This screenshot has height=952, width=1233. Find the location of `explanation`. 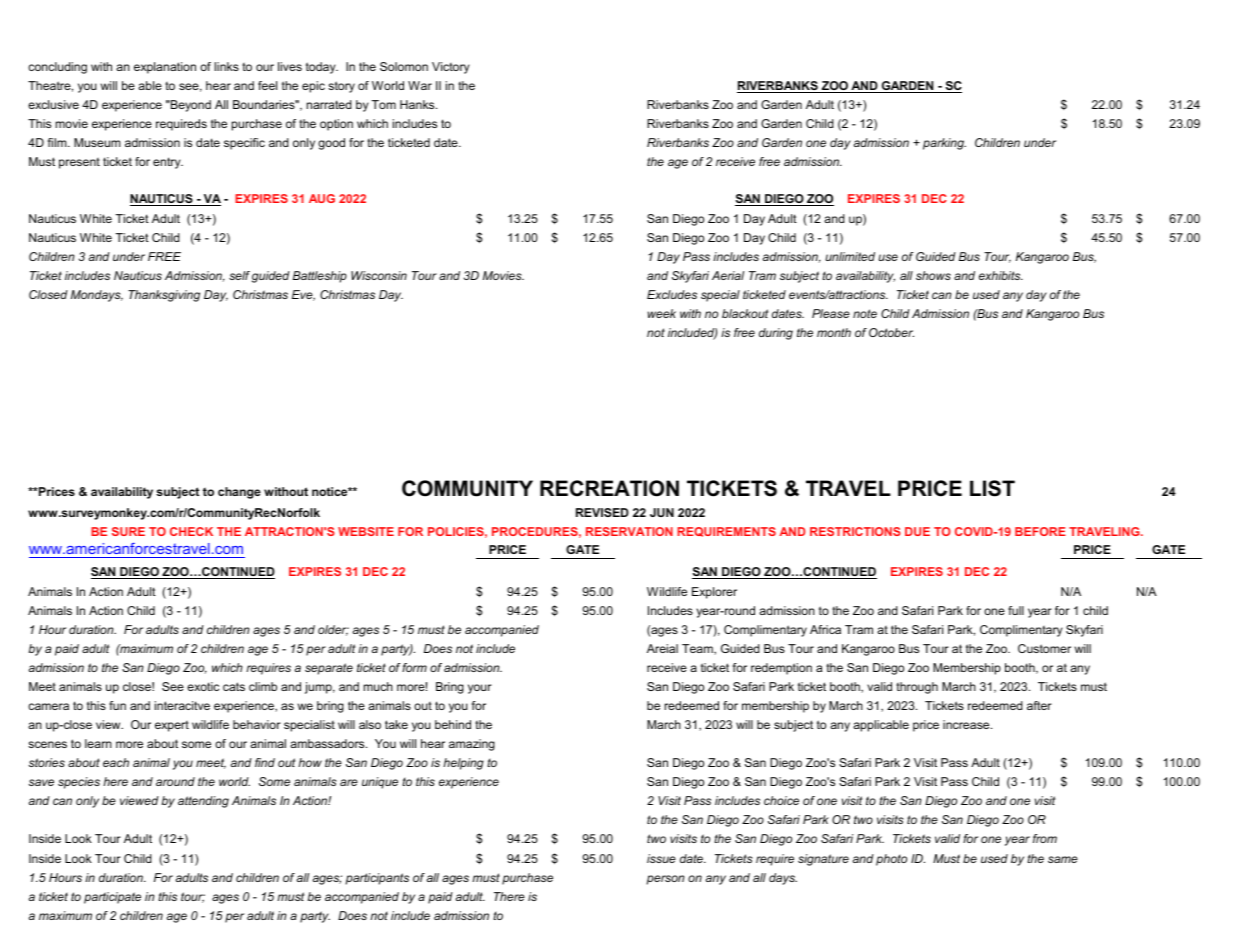

explanation is located at coordinates (165, 68).
